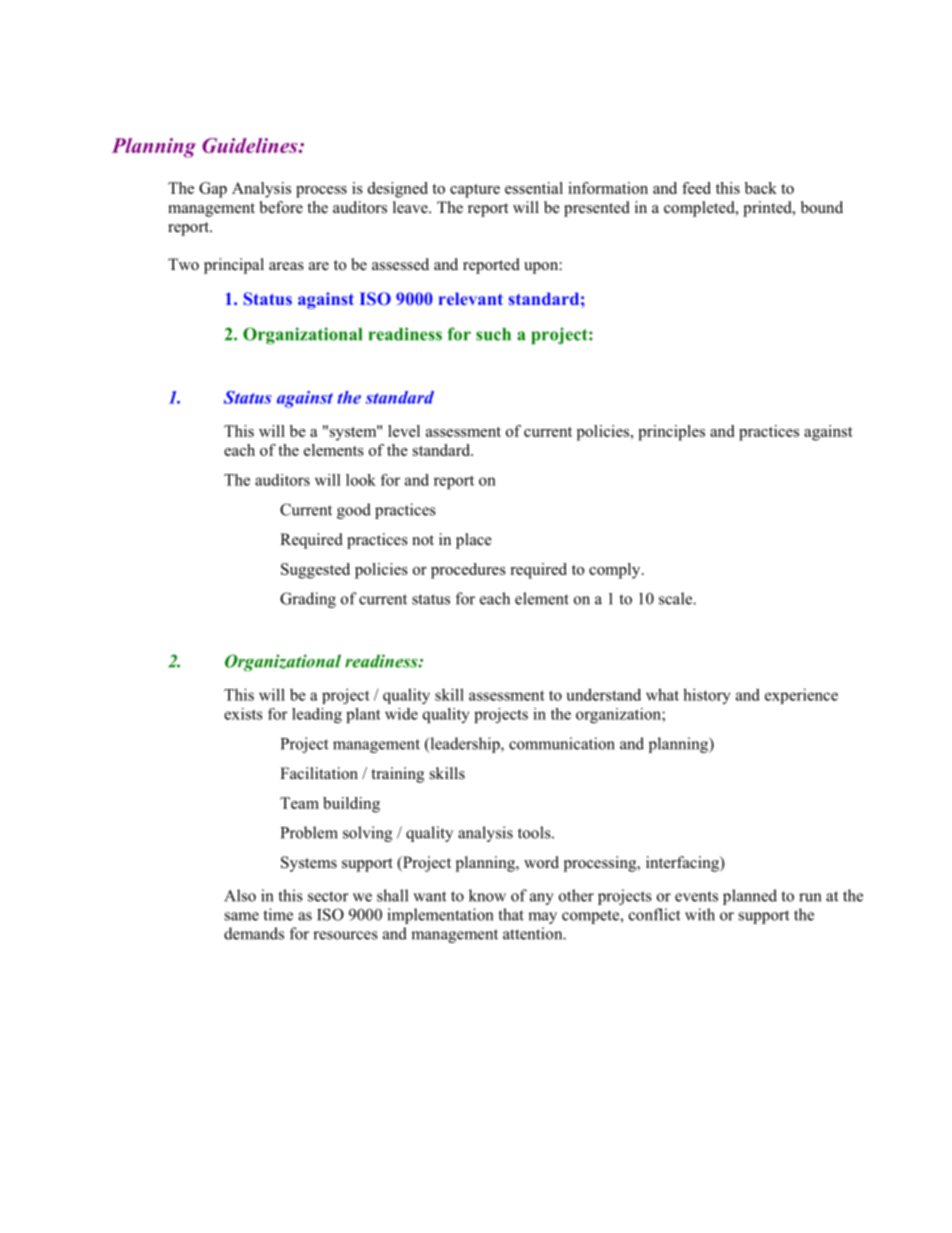 This screenshot has width=952, height=1233. What do you see at coordinates (278, 914) in the screenshot?
I see `time` at bounding box center [278, 914].
